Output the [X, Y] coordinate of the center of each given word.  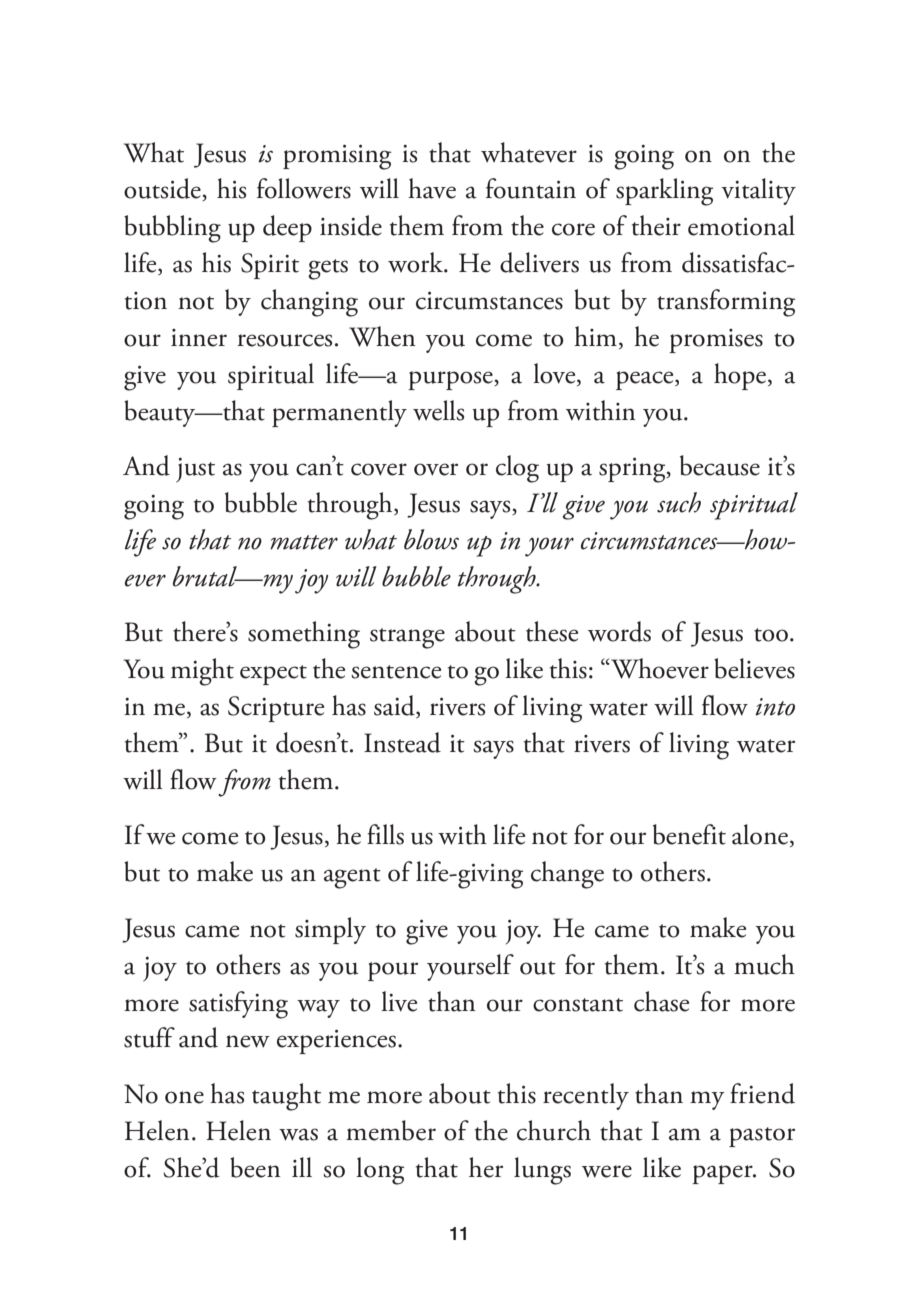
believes [754, 668]
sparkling [664, 192]
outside [163, 189]
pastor [762, 1137]
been [255, 1167]
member [391, 1130]
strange [407, 638]
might [202, 672]
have [432, 188]
